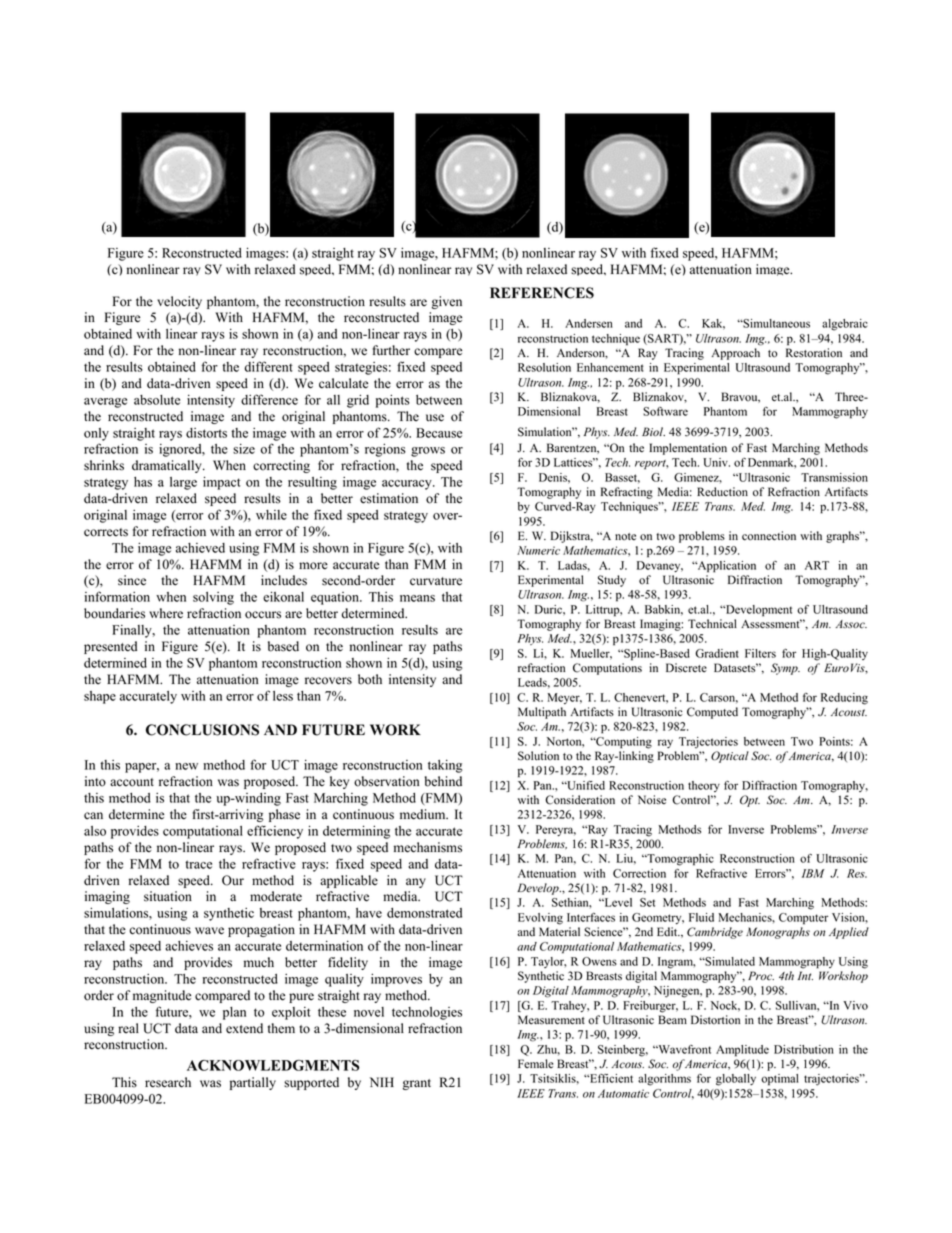  Describe the element at coordinates (535, 1064) in the image. I see `Female` at that location.
